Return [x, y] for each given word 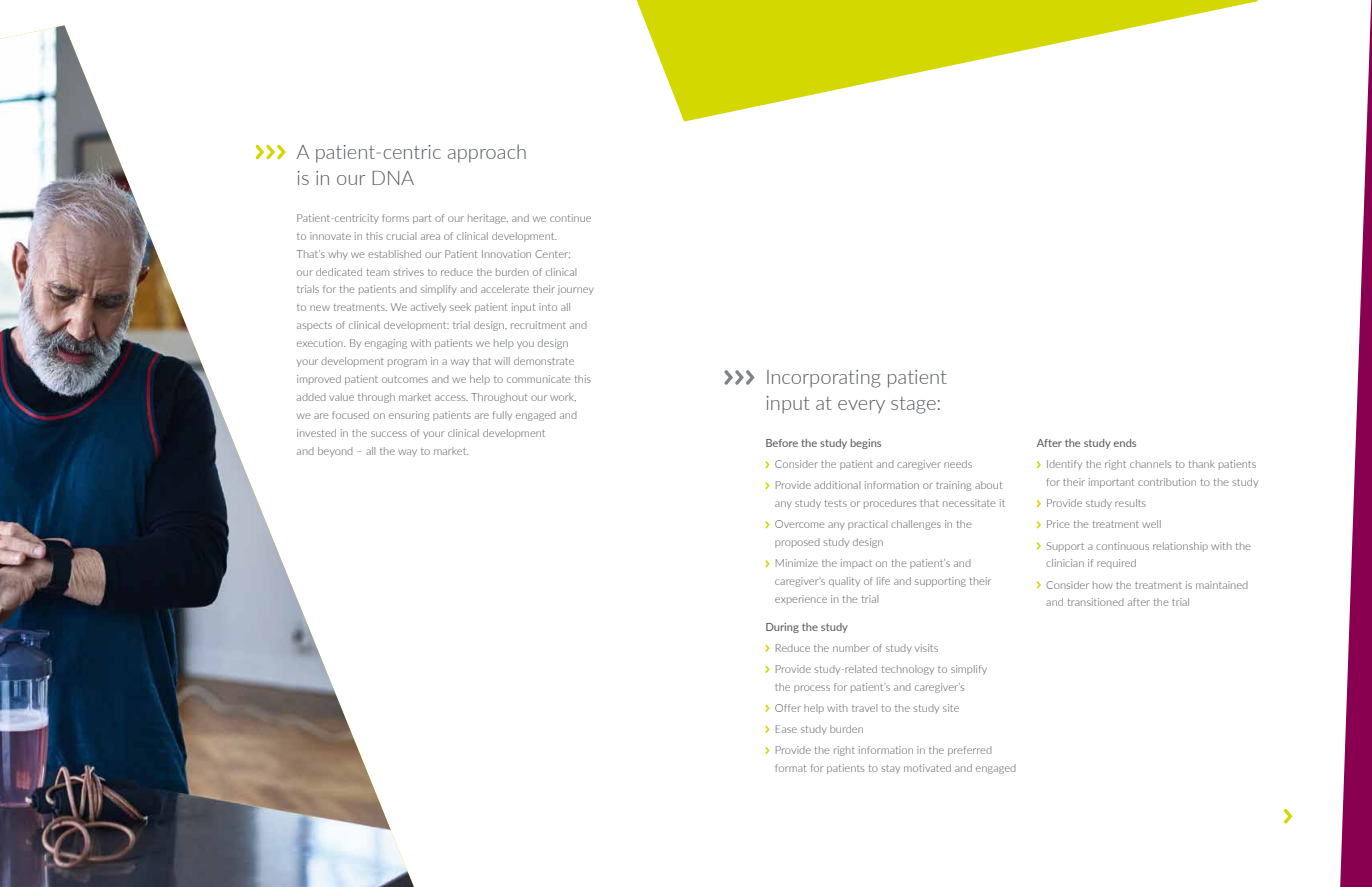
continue [570, 218]
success [389, 434]
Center [552, 254]
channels [1150, 464]
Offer [788, 708]
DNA [393, 178]
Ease [786, 729]
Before [782, 443]
